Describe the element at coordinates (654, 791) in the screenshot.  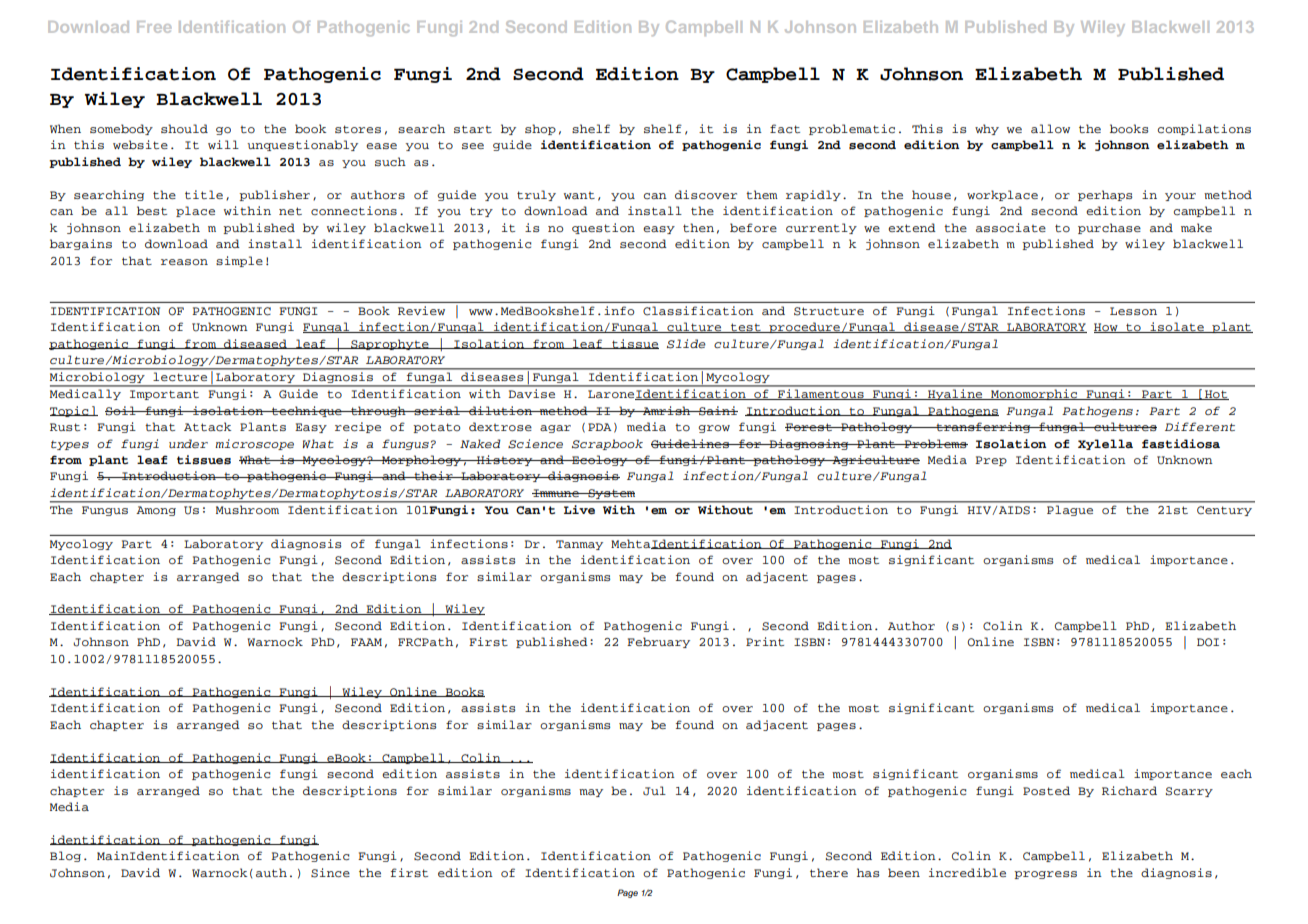
I see `Jul` at that location.
